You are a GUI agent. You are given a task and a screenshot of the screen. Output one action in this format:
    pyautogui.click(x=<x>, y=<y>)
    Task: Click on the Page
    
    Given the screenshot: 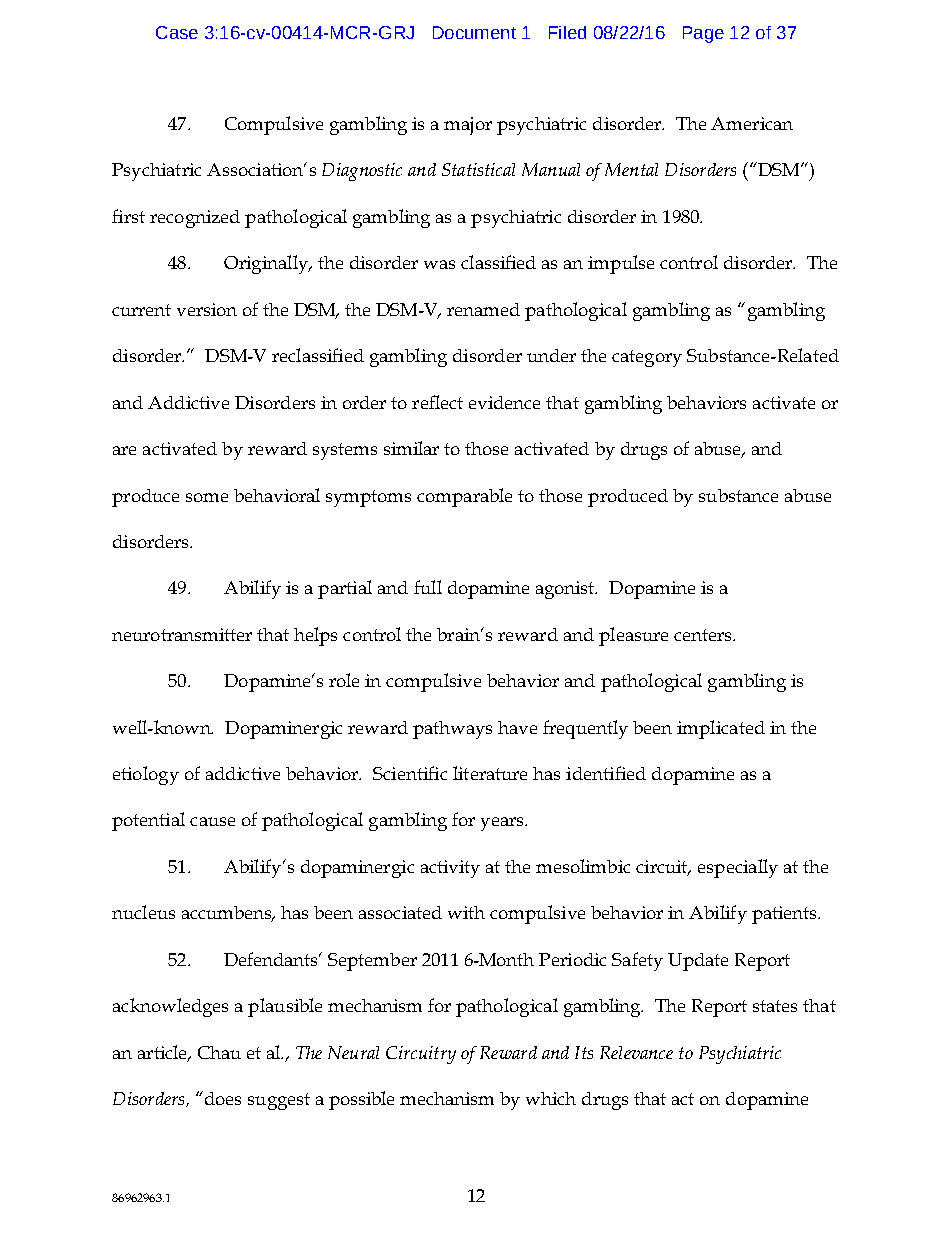 What is the action you would take?
    pyautogui.click(x=703, y=34)
